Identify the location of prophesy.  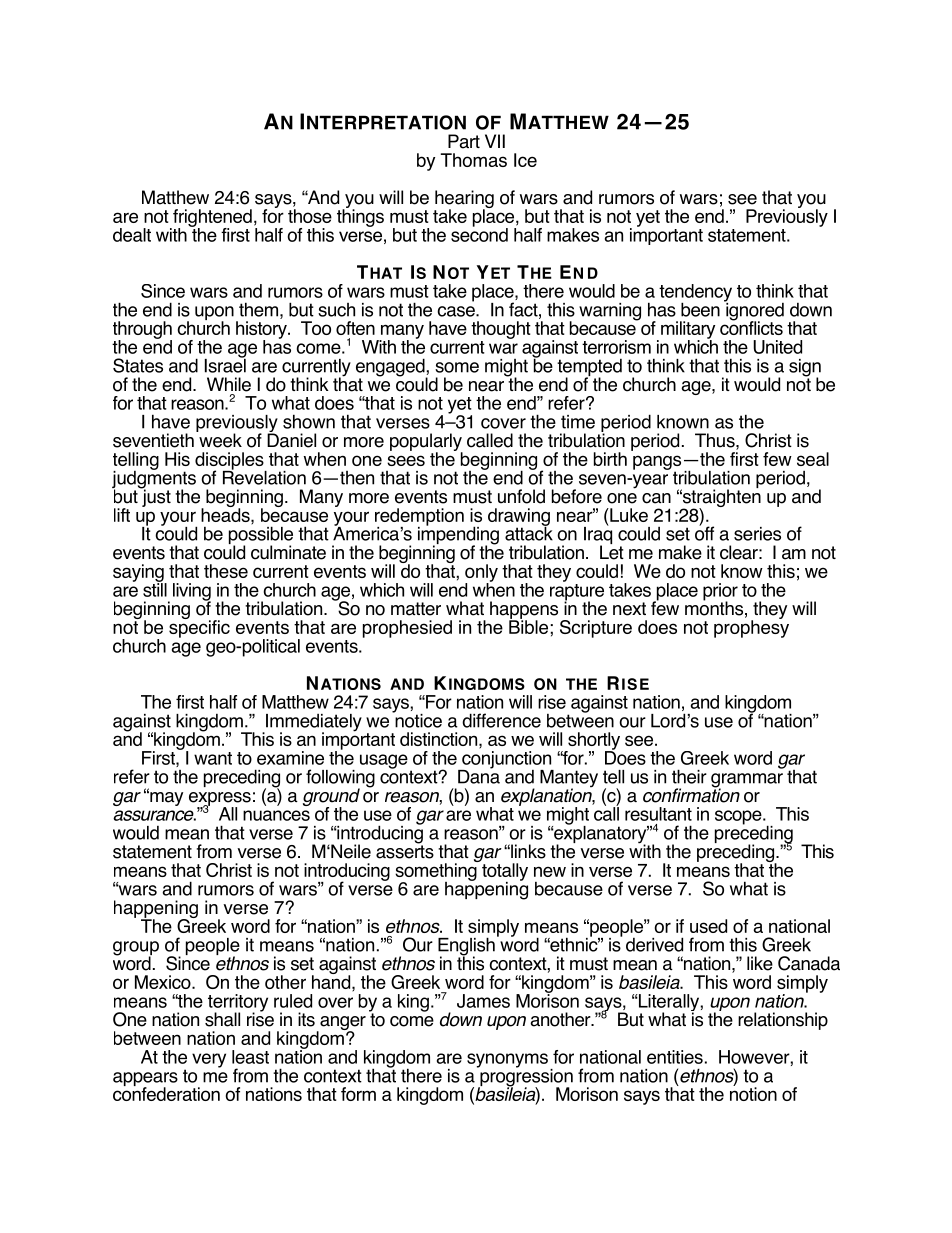
(751, 628).
